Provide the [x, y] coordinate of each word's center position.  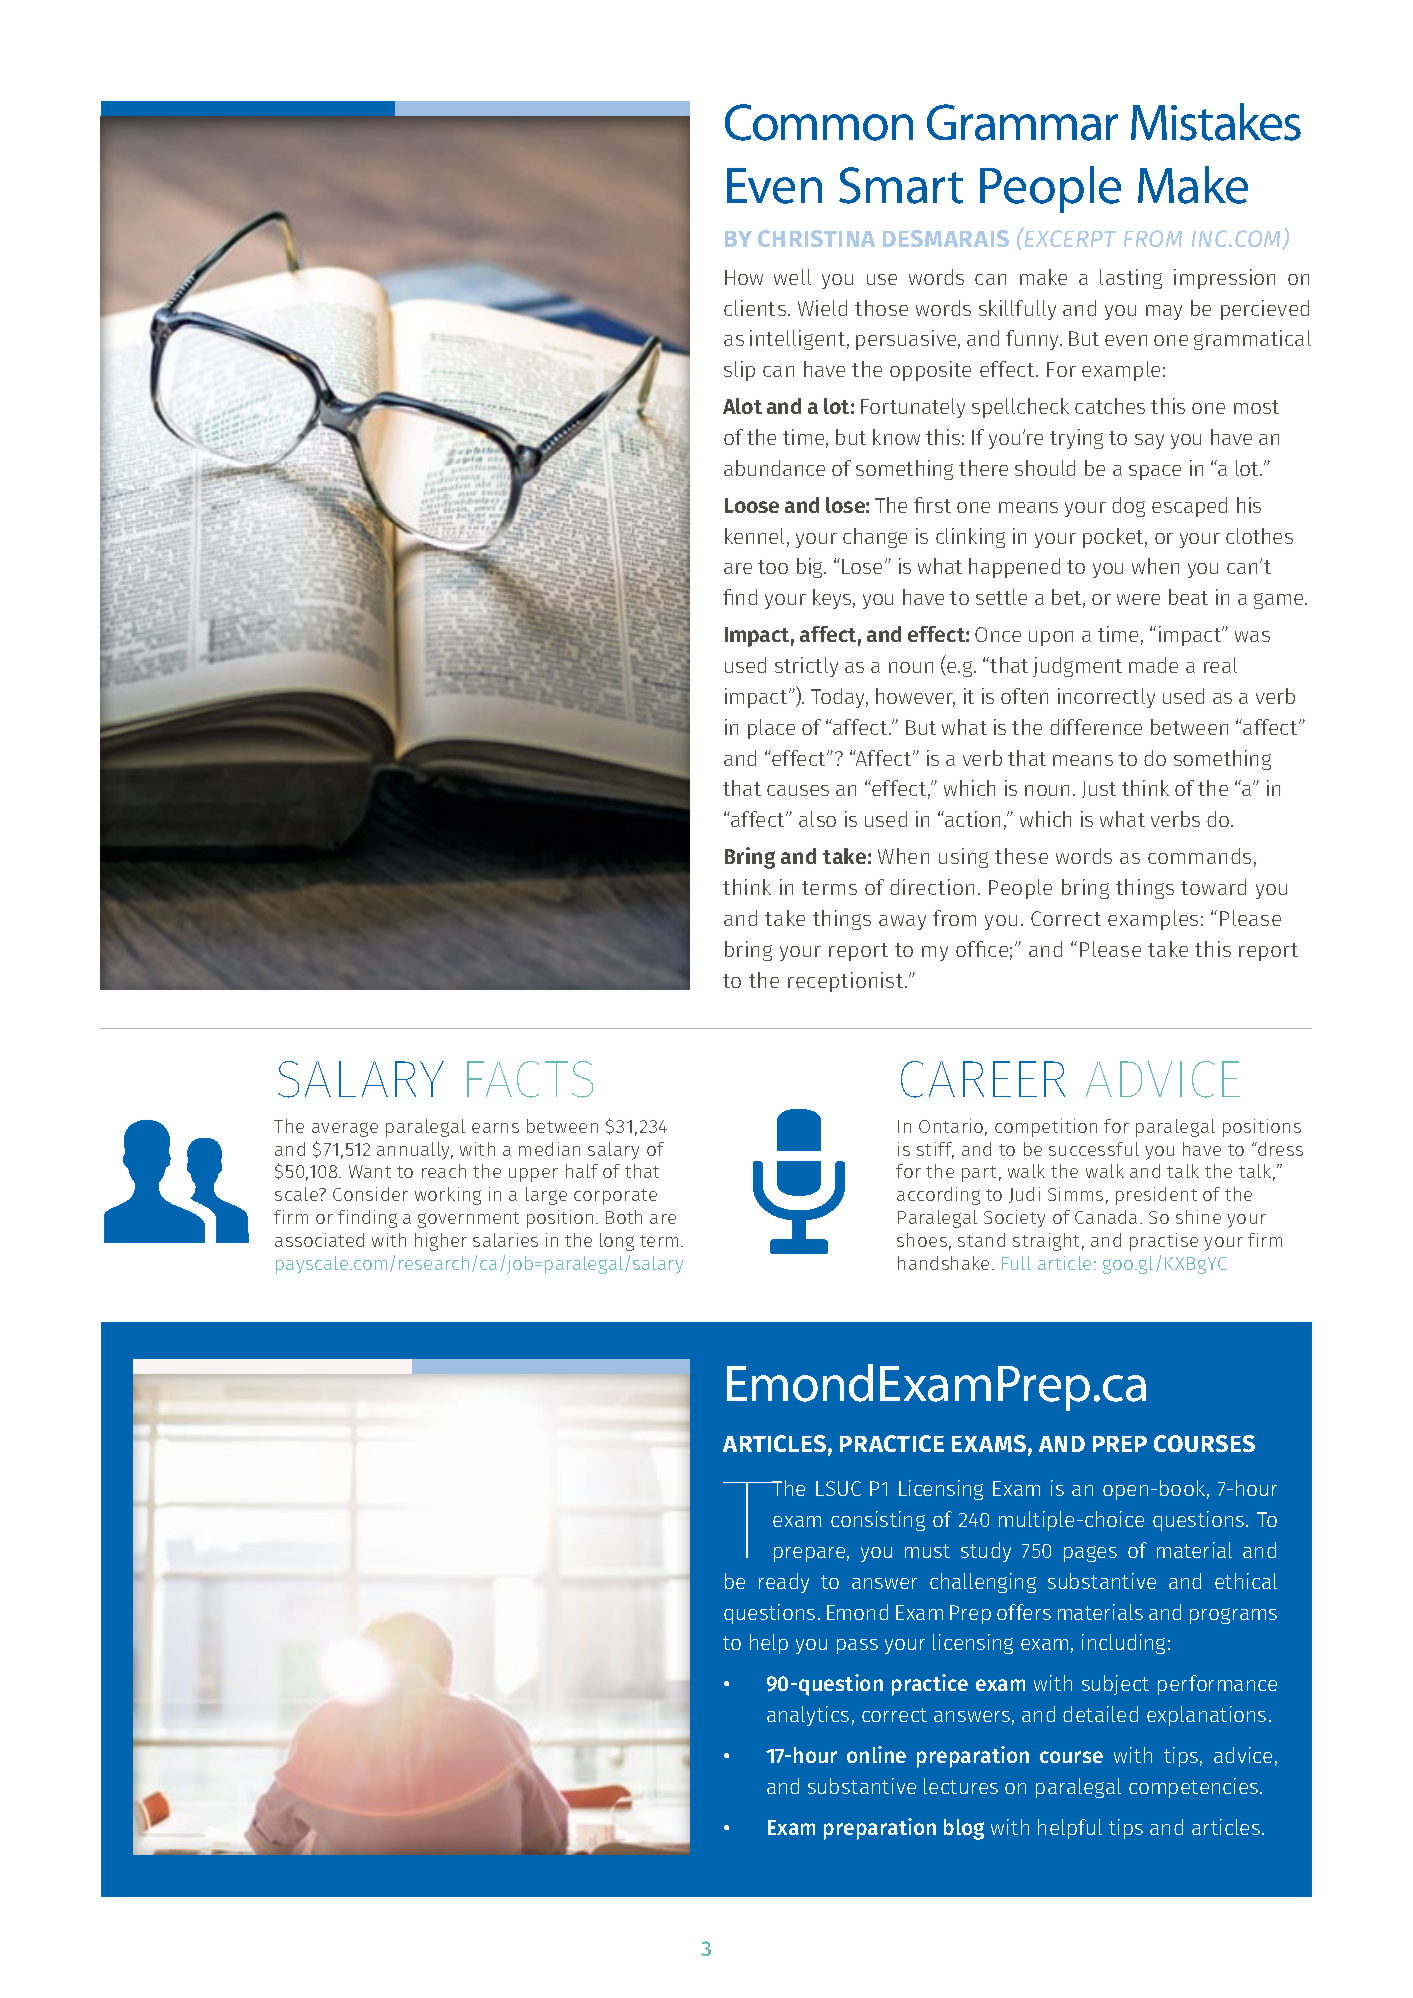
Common [819, 122]
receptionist [847, 982]
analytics [808, 1716]
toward [1213, 887]
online [876, 1754]
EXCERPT [1069, 238]
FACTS [530, 1079]
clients [755, 308]
